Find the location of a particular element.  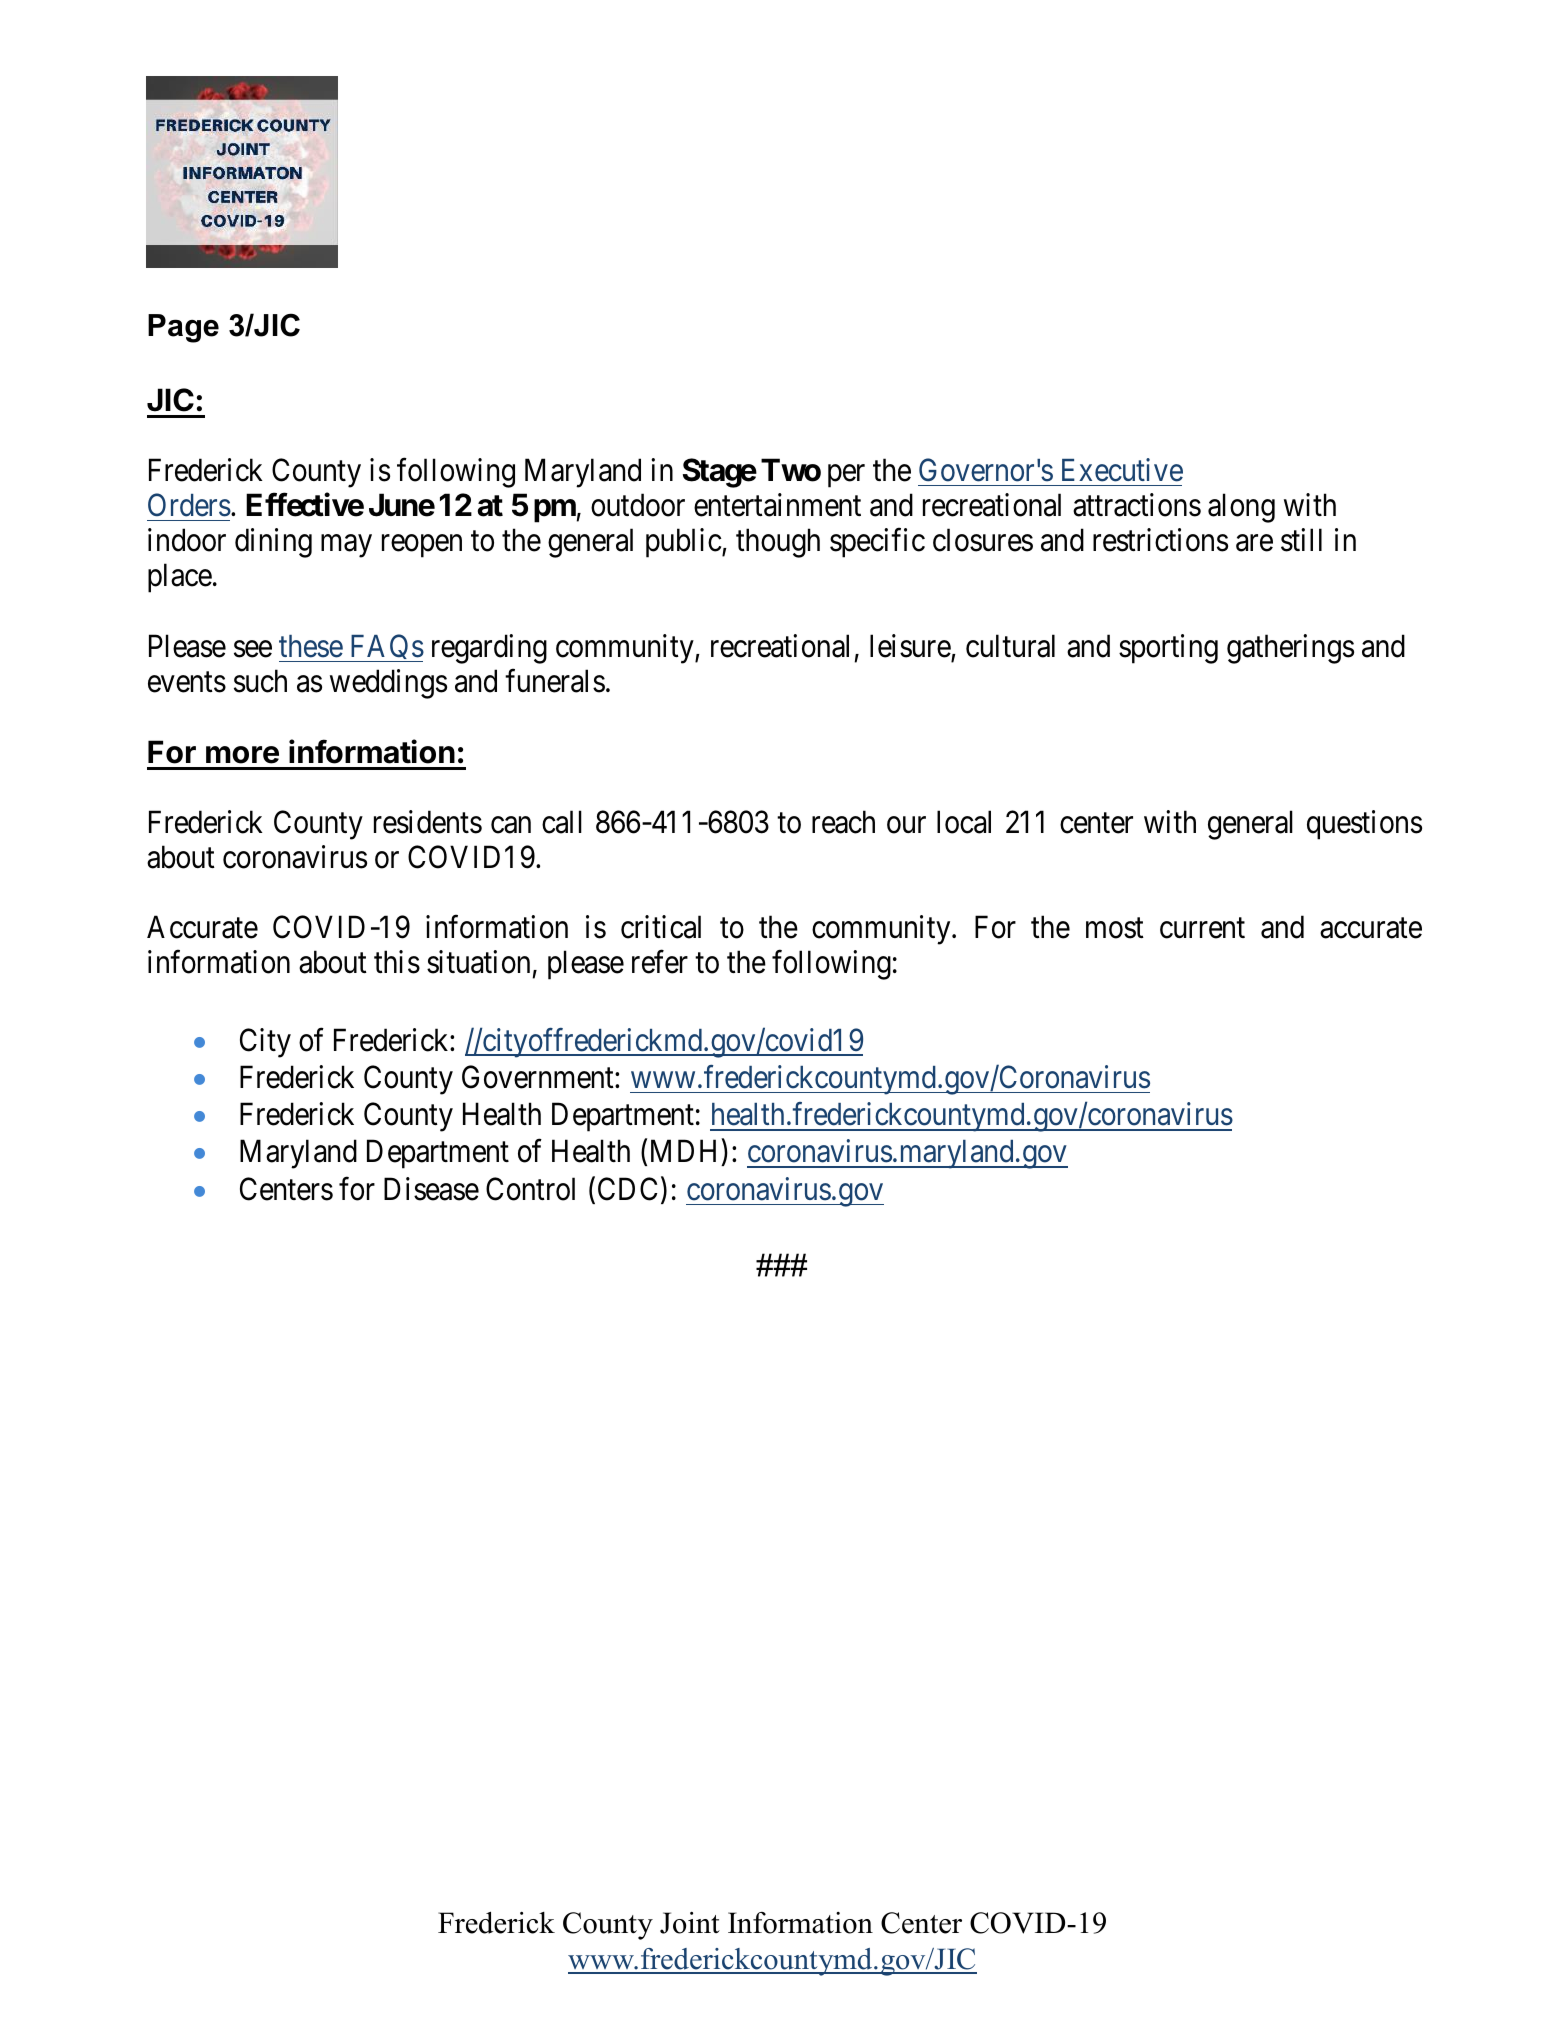

Page is located at coordinates (183, 328).
